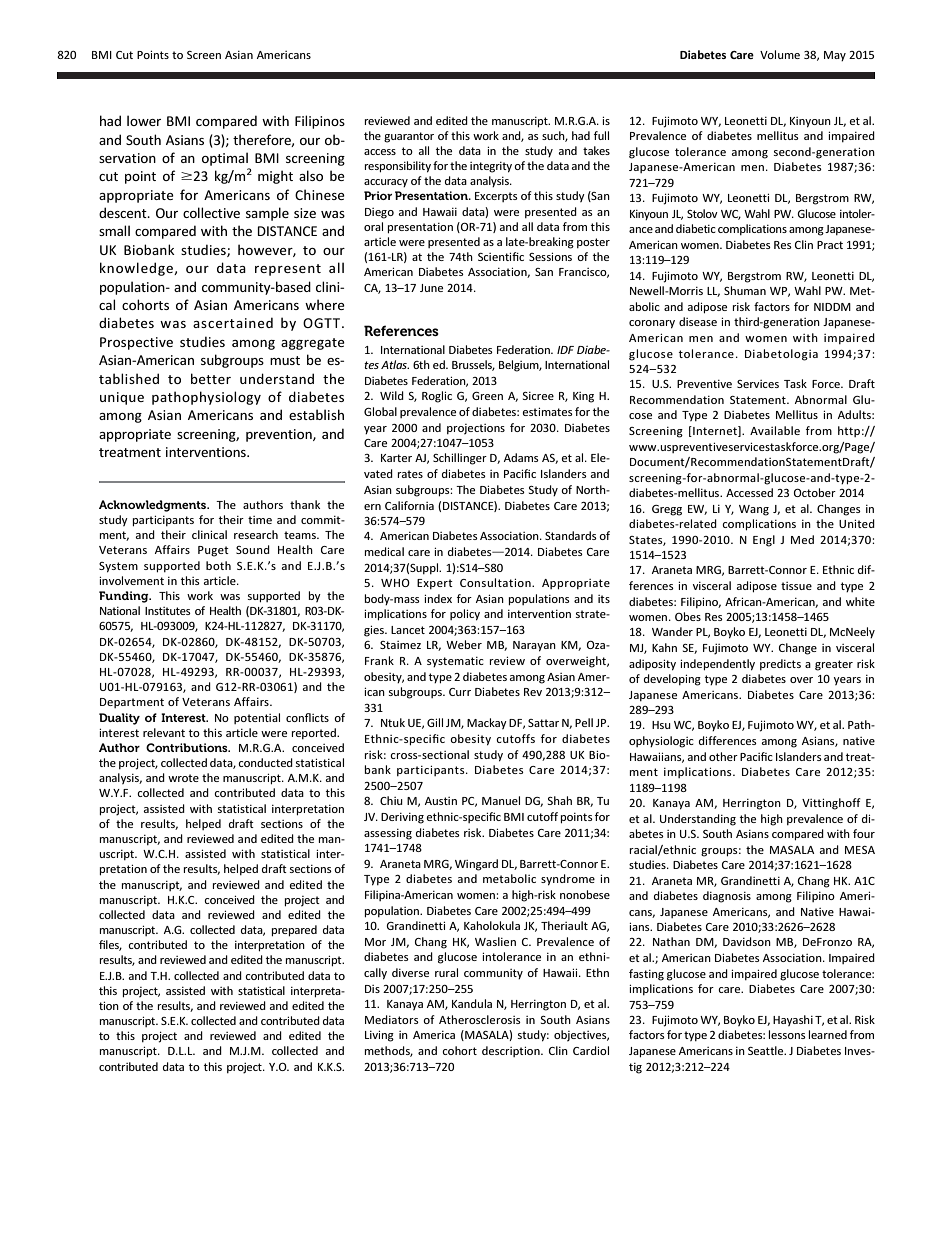 The height and width of the screenshot is (1256, 952). I want to click on Available, so click(775, 430).
